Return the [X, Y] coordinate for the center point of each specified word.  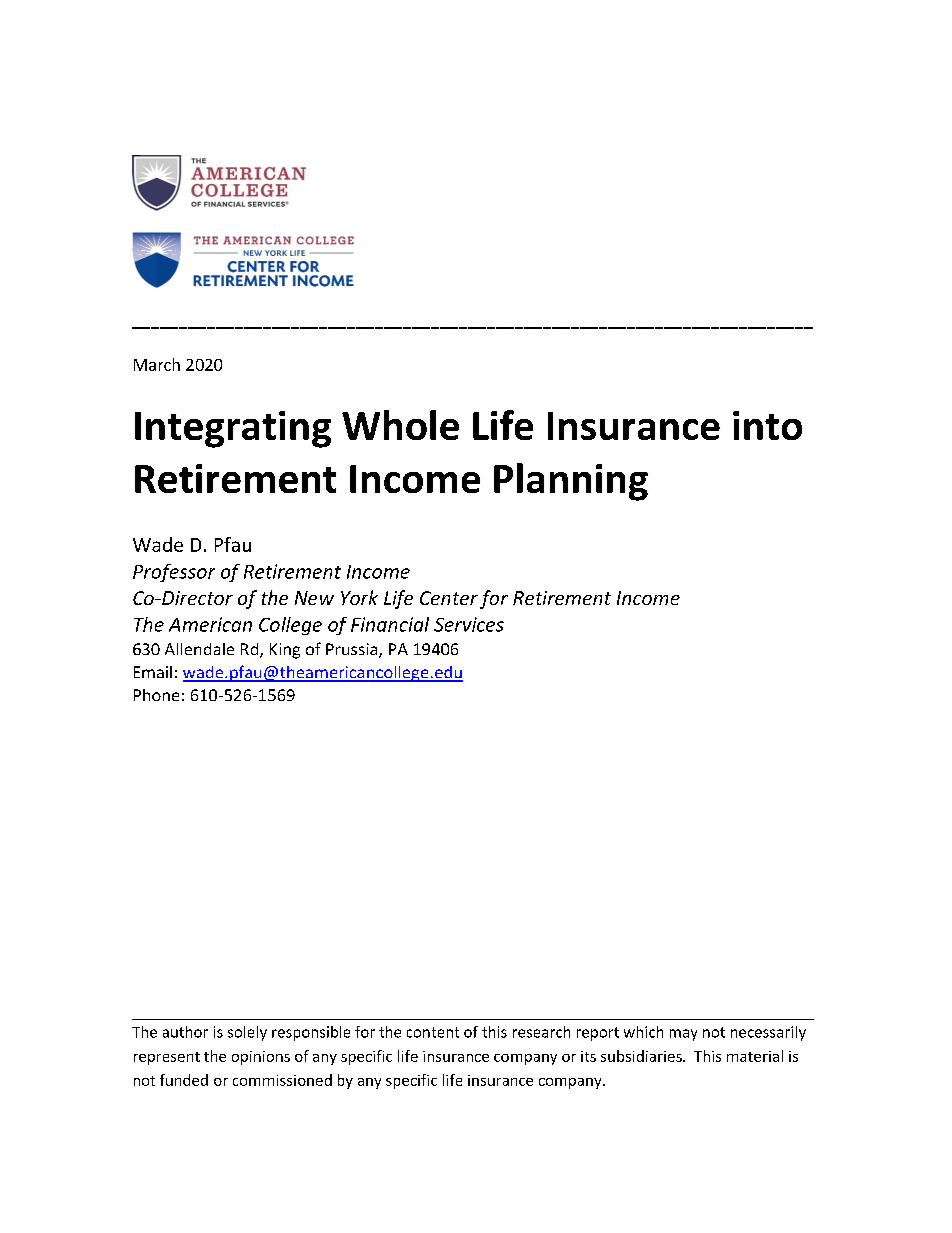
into [767, 425]
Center [449, 598]
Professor [174, 573]
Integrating [233, 429]
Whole [400, 425]
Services [469, 624]
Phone [156, 695]
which [643, 1032]
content [433, 1032]
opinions [261, 1058]
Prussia [353, 650]
